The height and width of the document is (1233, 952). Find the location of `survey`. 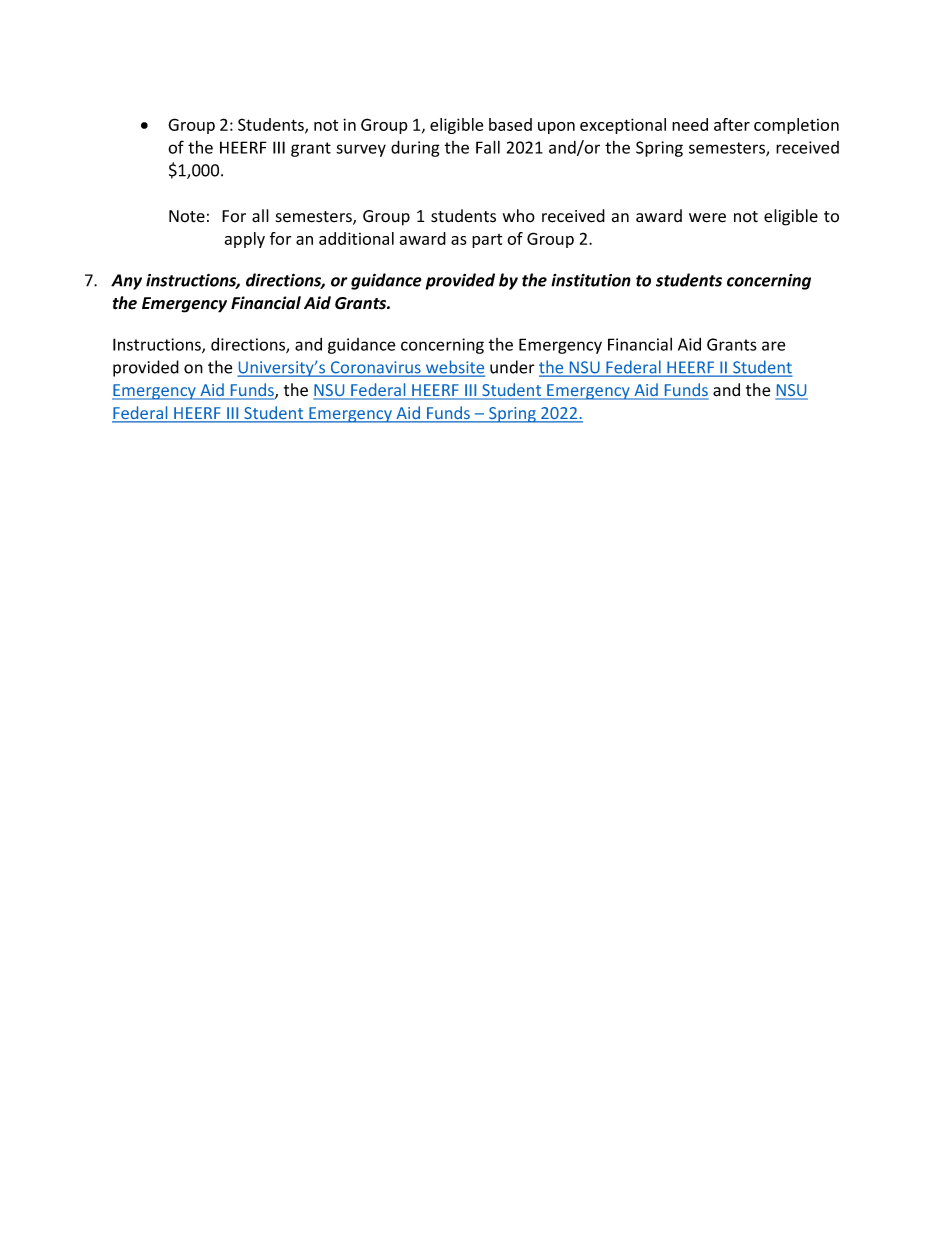

survey is located at coordinates (361, 150).
